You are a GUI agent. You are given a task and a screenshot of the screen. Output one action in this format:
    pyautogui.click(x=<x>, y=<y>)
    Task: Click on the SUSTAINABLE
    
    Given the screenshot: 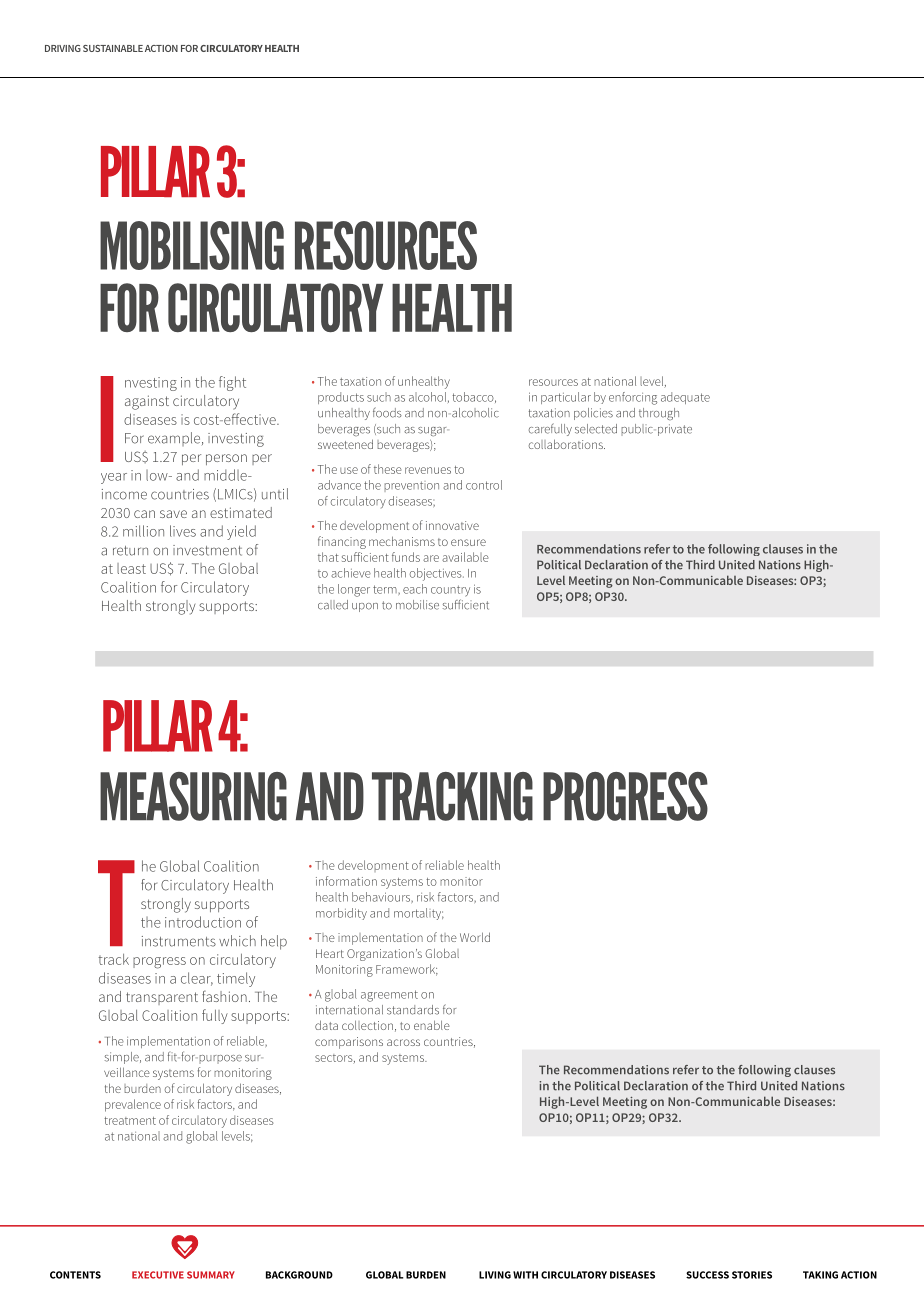 What is the action you would take?
    pyautogui.click(x=113, y=48)
